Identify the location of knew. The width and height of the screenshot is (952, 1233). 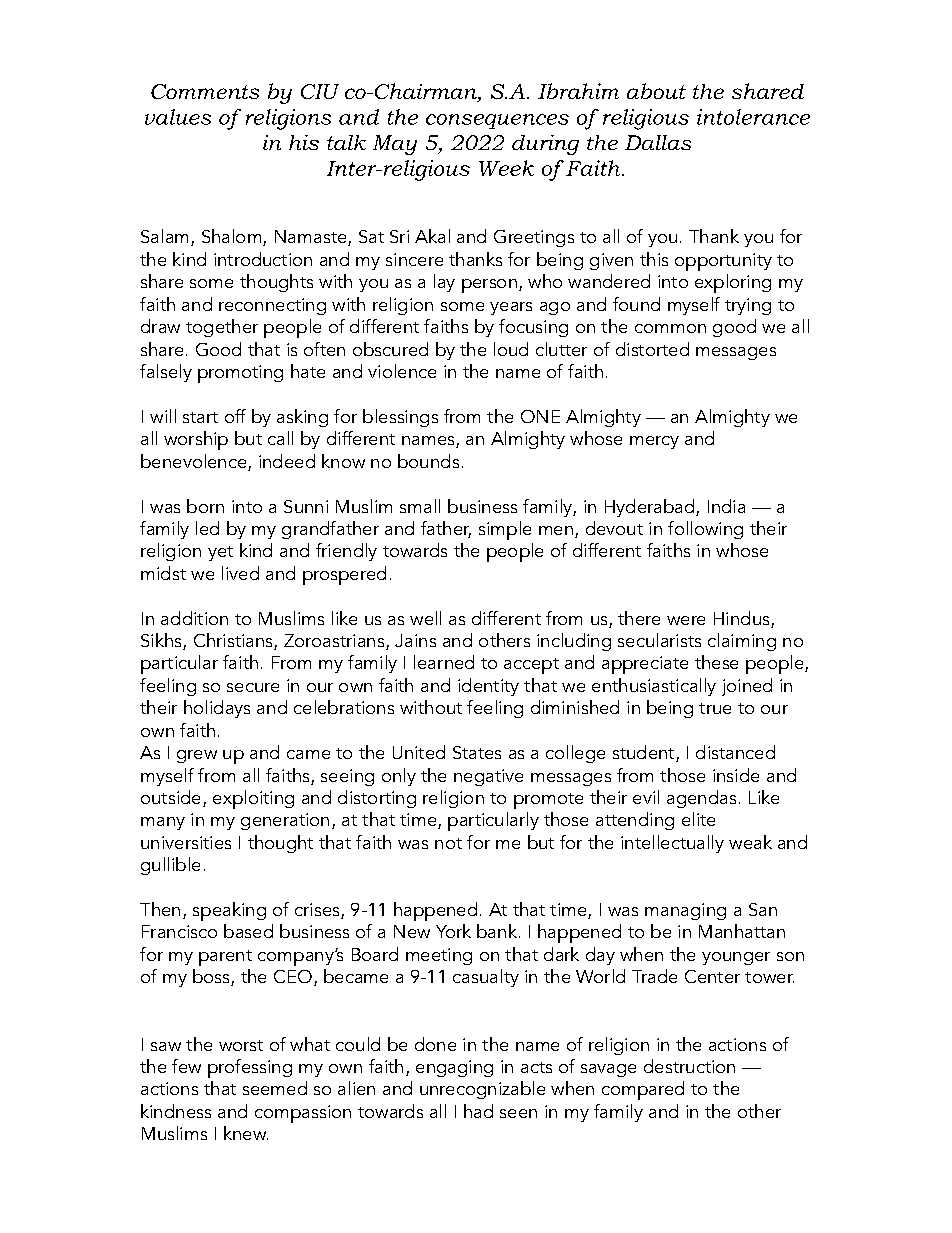
(246, 1133).
